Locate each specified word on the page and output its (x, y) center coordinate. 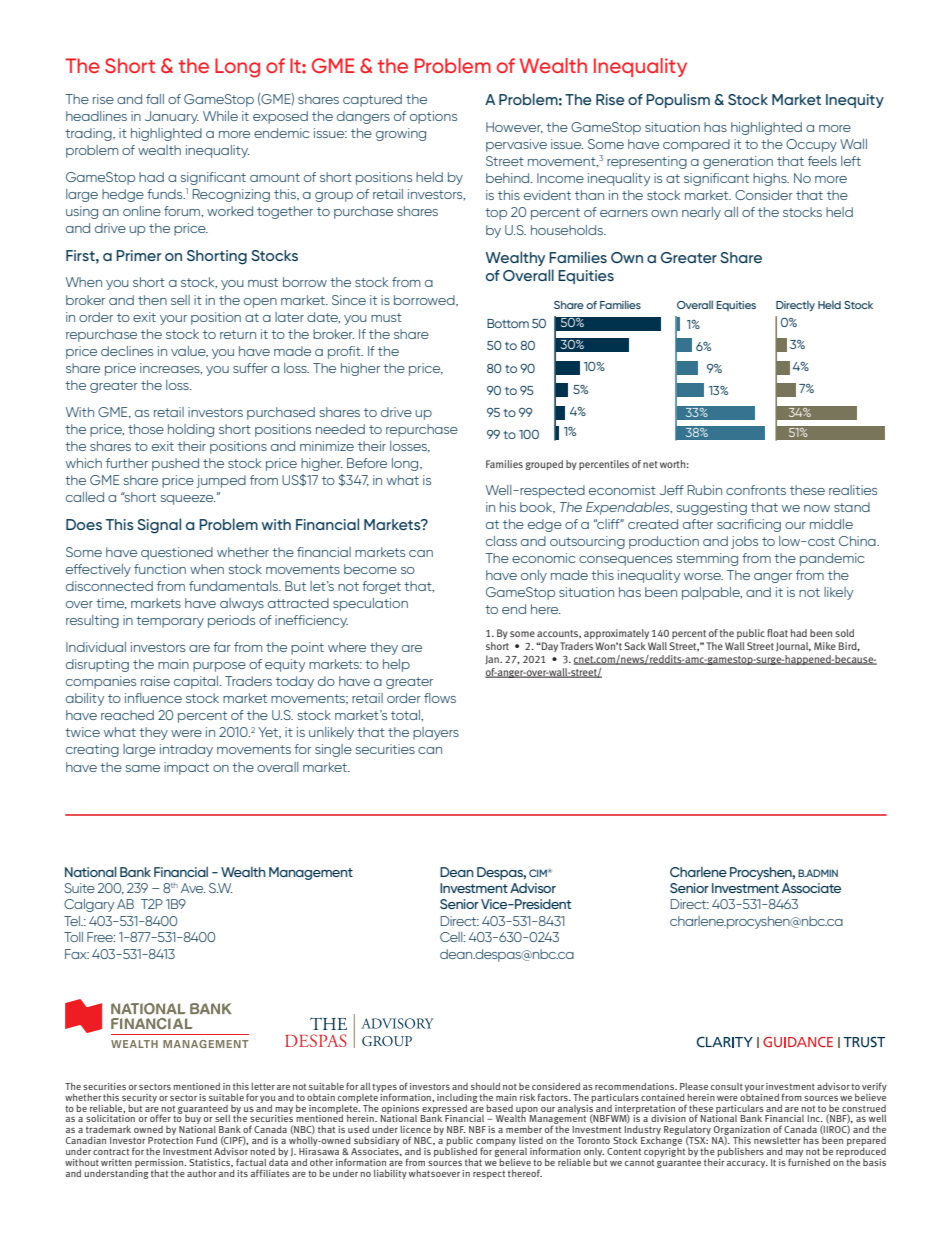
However (514, 128)
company (496, 1144)
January (172, 117)
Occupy (811, 145)
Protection (170, 1140)
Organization (741, 1132)
